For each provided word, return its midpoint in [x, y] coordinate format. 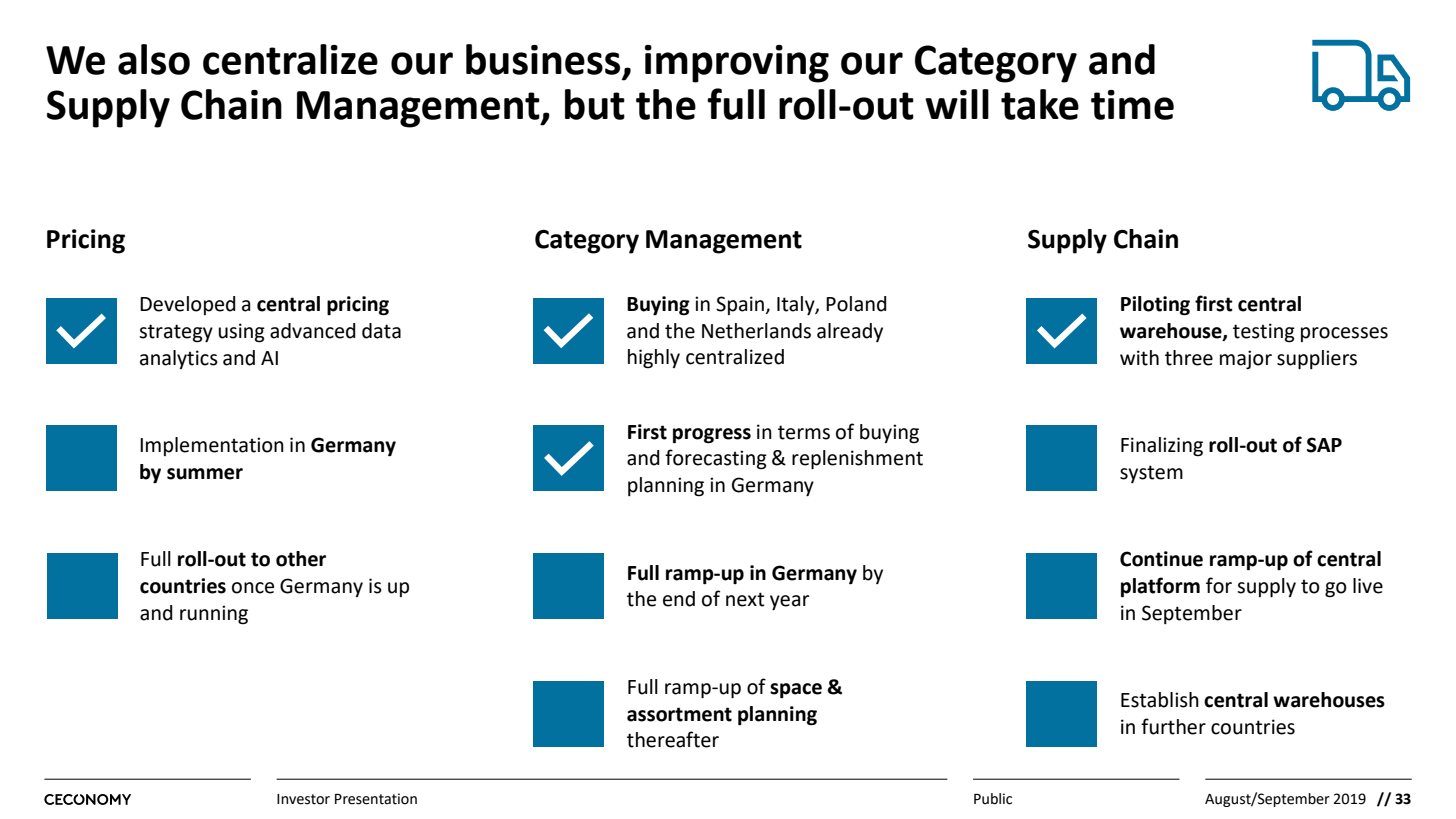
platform [1160, 587]
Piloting [1155, 306]
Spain [740, 305]
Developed [188, 305]
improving [737, 64]
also [154, 59]
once [253, 588]
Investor [303, 799]
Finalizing [1162, 447]
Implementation [212, 446]
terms [804, 432]
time [1132, 105]
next [745, 599]
